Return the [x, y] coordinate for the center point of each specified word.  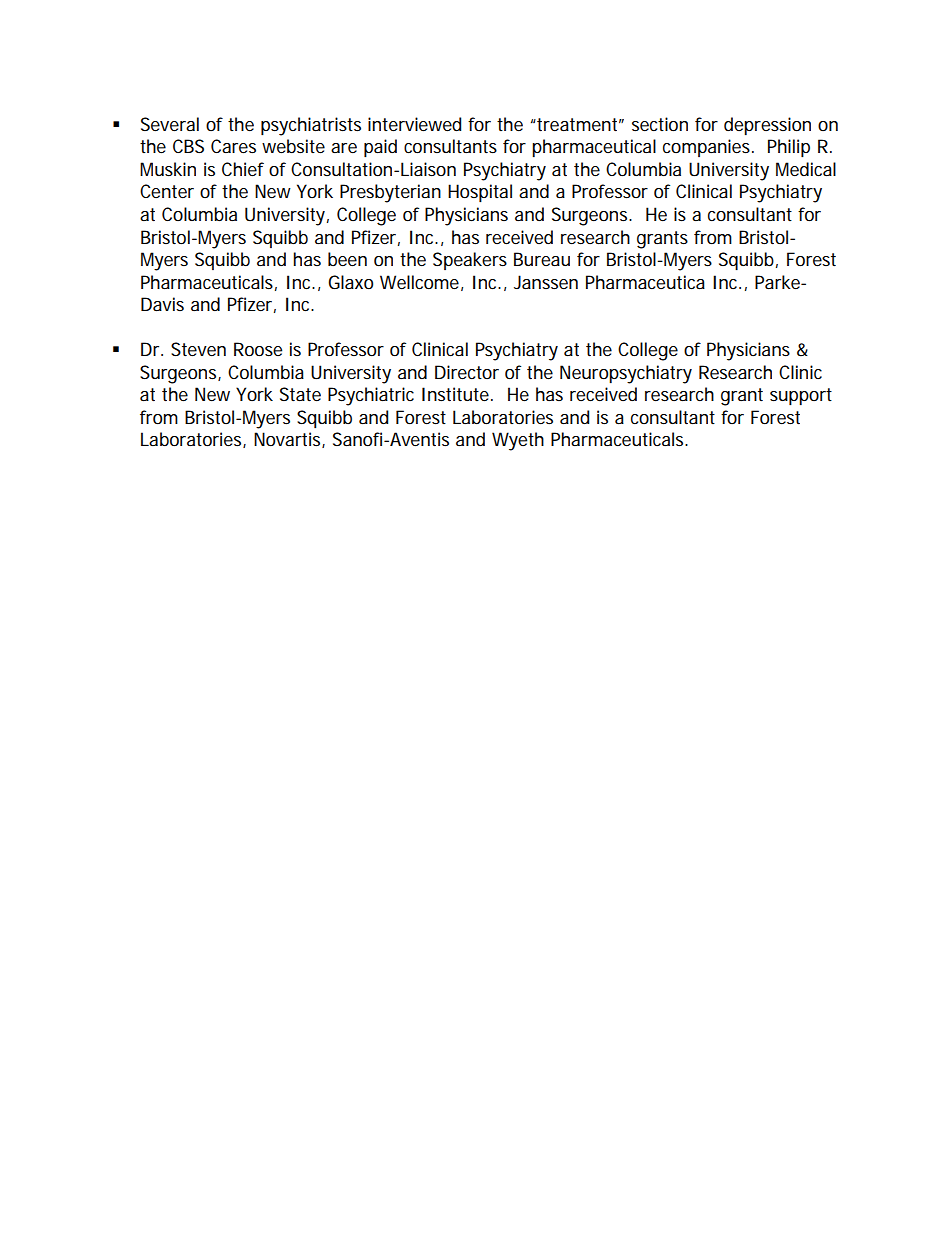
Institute [455, 394]
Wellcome [419, 282]
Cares [233, 146]
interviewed [414, 124]
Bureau [542, 259]
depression [767, 126]
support [801, 396]
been [347, 259]
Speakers [470, 261]
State [300, 394]
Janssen [546, 282]
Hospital [480, 193]
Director [467, 372]
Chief [243, 169]
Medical [806, 169]
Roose [258, 349]
